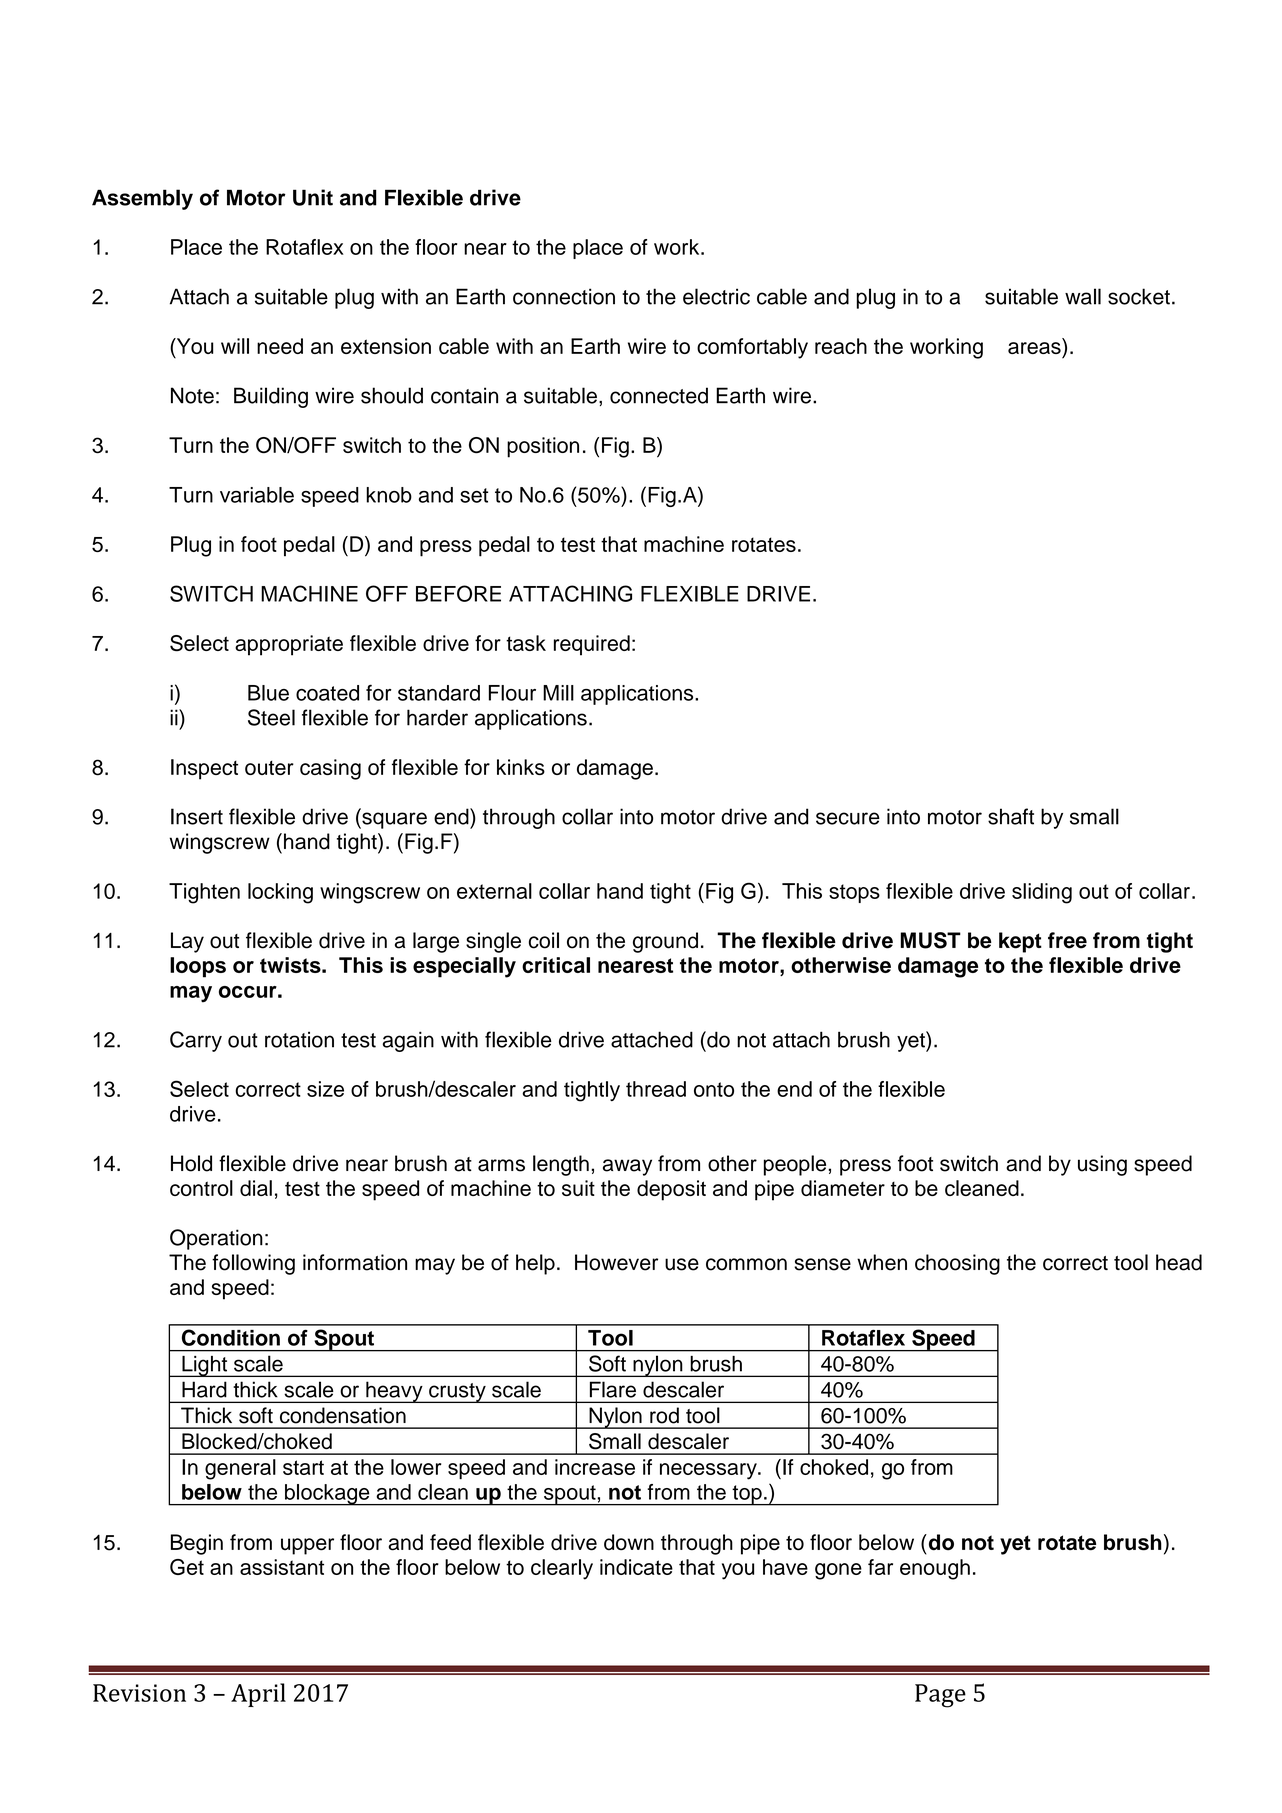  Describe the element at coordinates (957, 1264) in the document. I see `choosing` at that location.
